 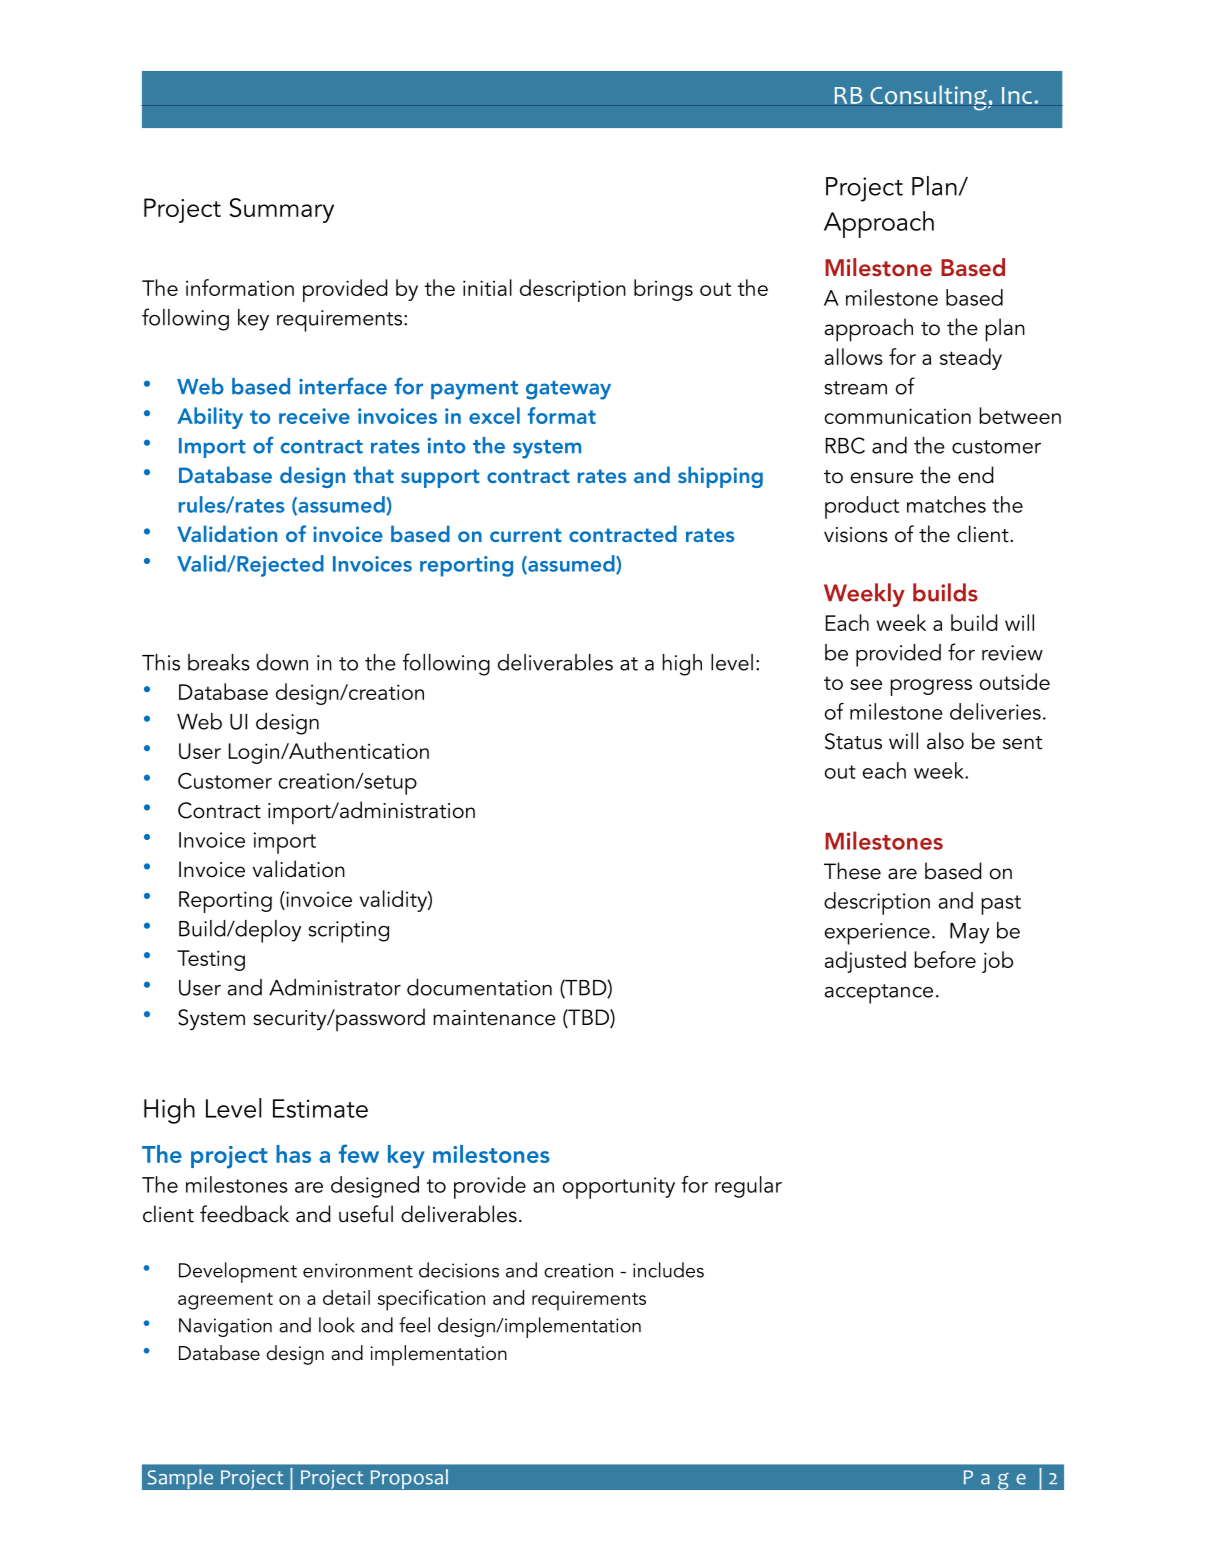 What do you see at coordinates (929, 98) in the image?
I see `Consulting` at bounding box center [929, 98].
